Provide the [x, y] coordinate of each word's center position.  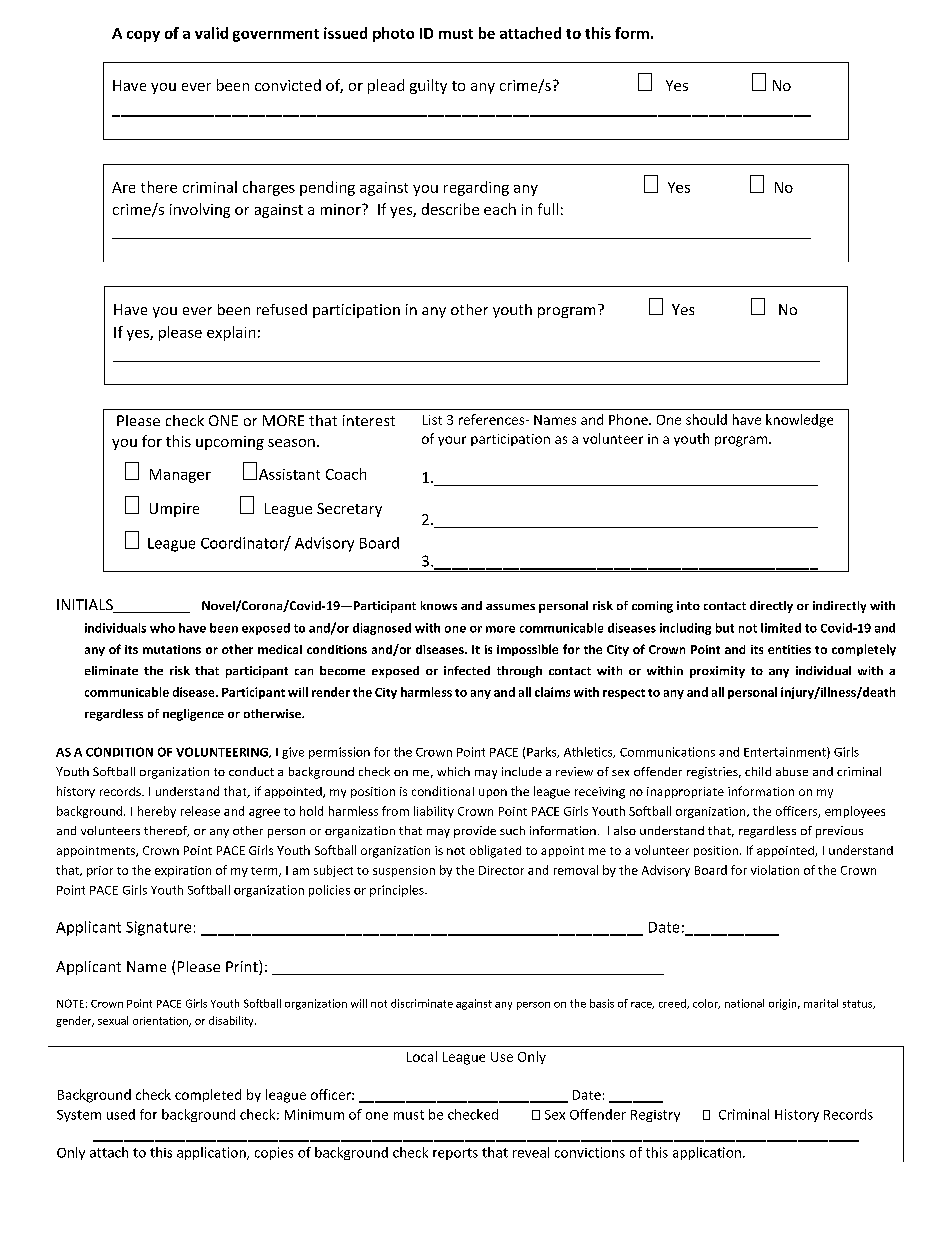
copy [143, 36]
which [453, 771]
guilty [428, 86]
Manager [180, 476]
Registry [655, 1116]
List [432, 420]
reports [455, 1154]
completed [208, 1095]
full [548, 209]
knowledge [799, 421]
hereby [157, 812]
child [758, 771]
